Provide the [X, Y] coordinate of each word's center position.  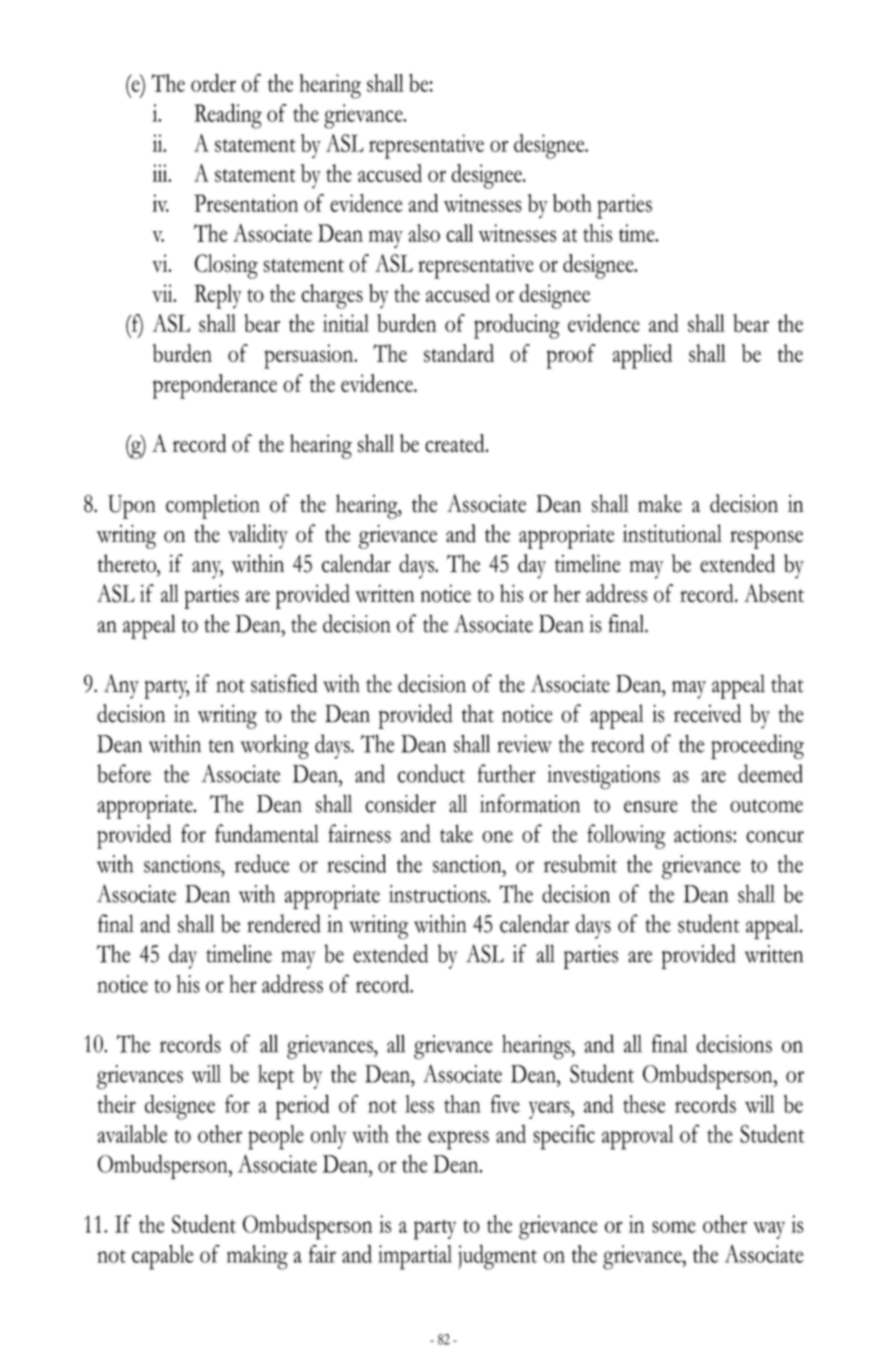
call [459, 233]
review [524, 744]
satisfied [284, 683]
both [572, 203]
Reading [228, 116]
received [707, 713]
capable [162, 1257]
